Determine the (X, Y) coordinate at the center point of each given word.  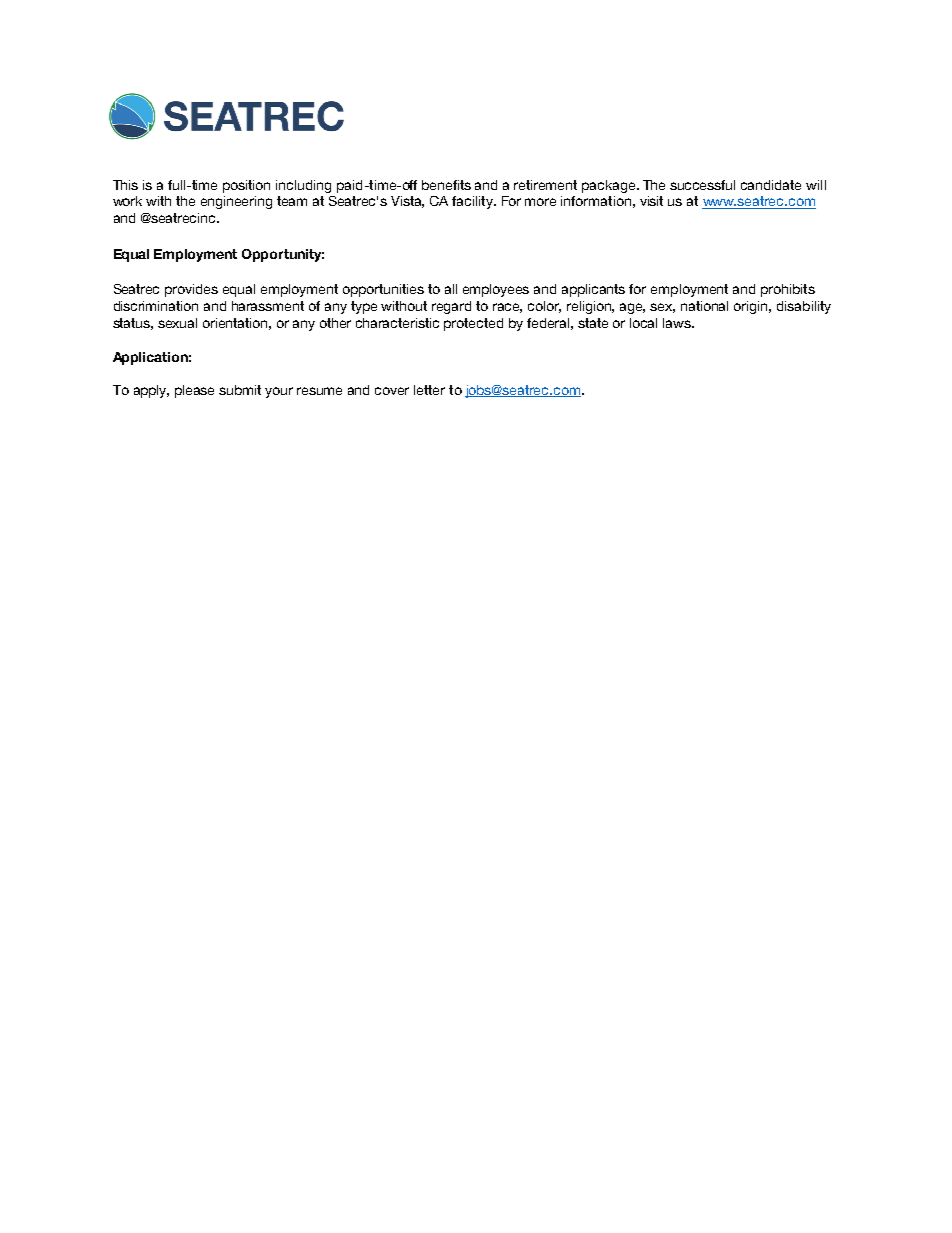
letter (429, 390)
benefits (446, 185)
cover (392, 391)
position (246, 186)
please (194, 391)
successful (702, 185)
